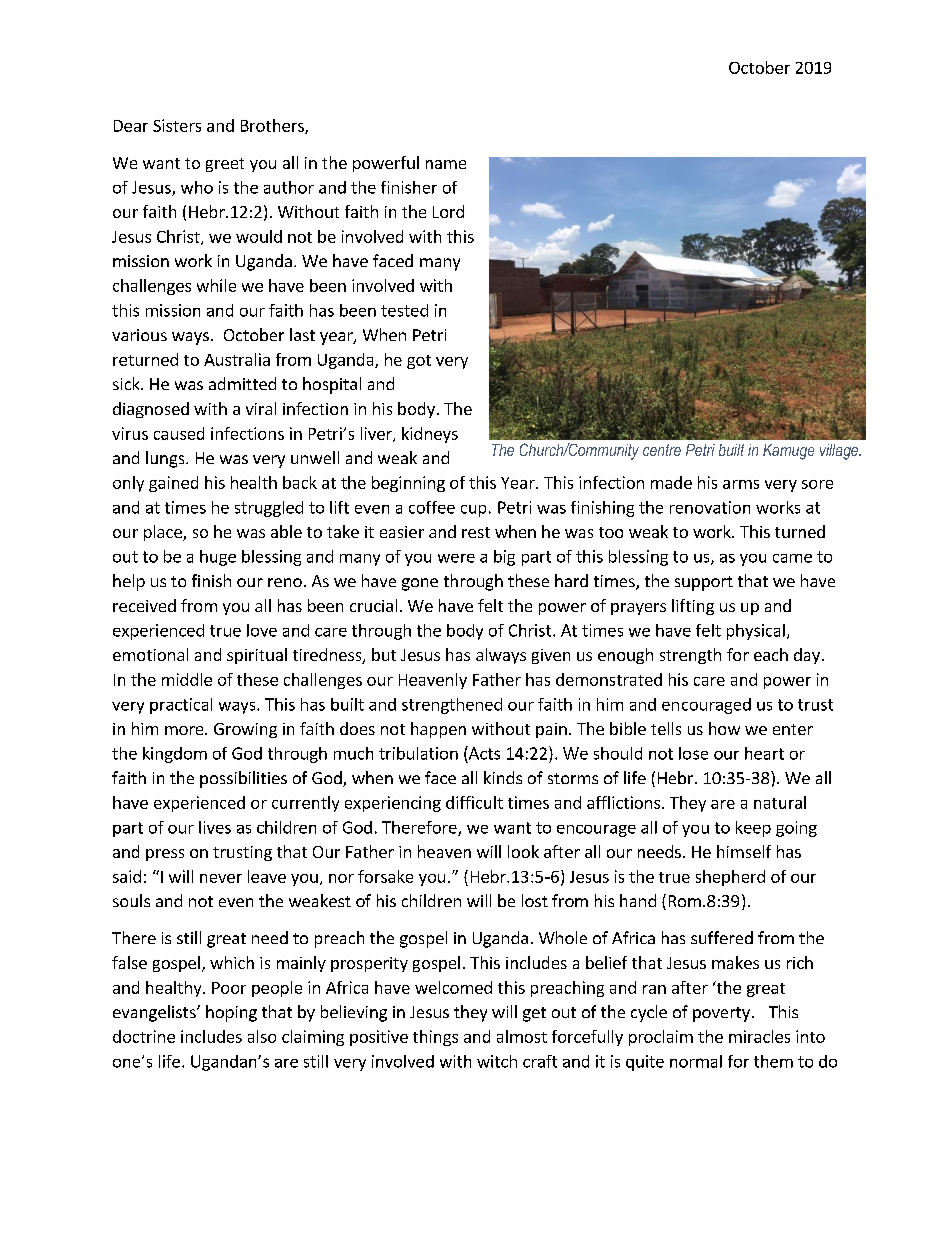 The image size is (952, 1233). What do you see at coordinates (448, 211) in the screenshot?
I see `Lord` at bounding box center [448, 211].
